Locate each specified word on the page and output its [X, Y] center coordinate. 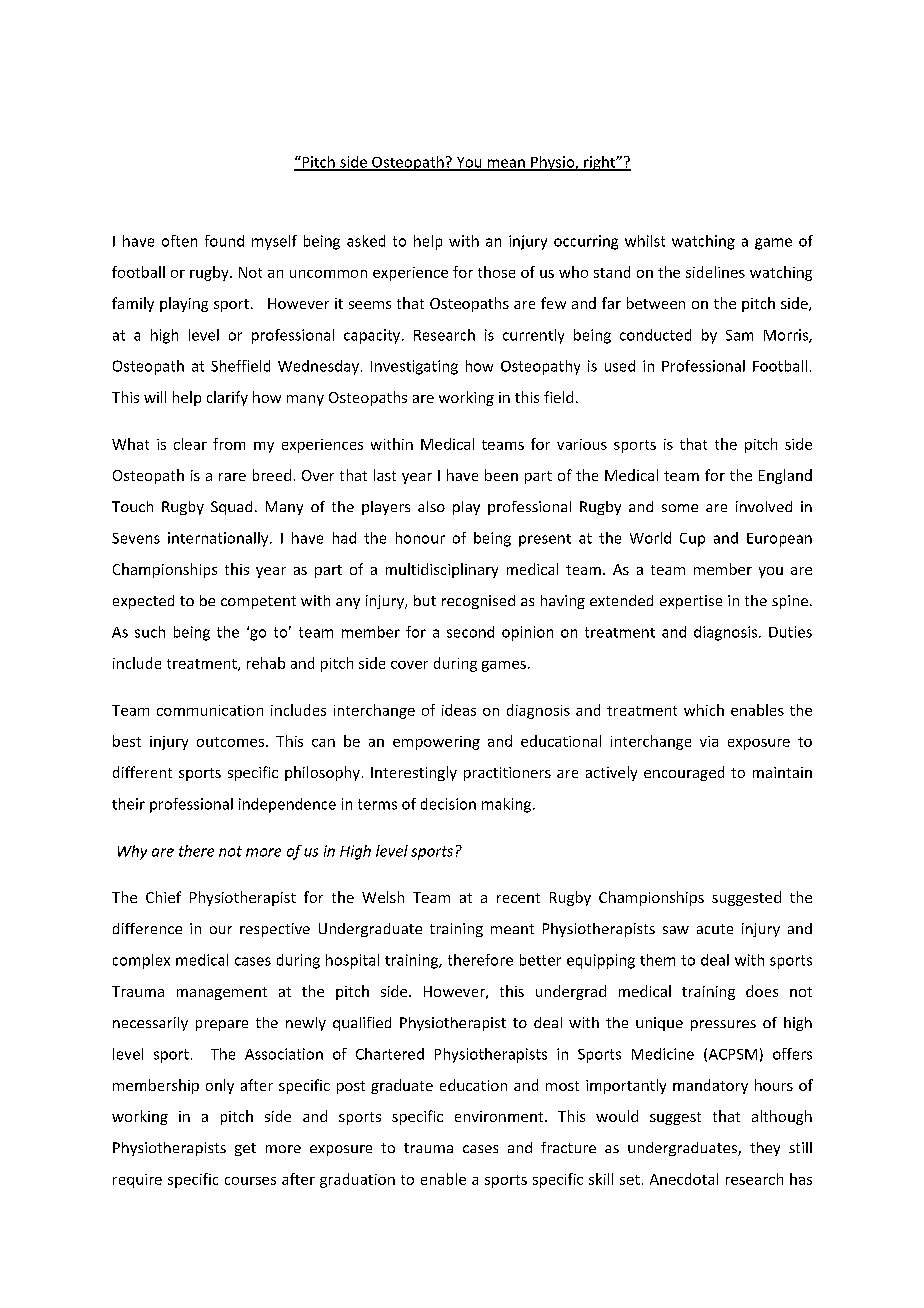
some [680, 508]
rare [232, 477]
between [656, 303]
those [496, 272]
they [765, 1149]
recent [518, 898]
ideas [459, 710]
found [224, 241]
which [704, 710]
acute [715, 929]
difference [147, 928]
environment [500, 1116]
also [431, 506]
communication [210, 710]
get [245, 1149]
